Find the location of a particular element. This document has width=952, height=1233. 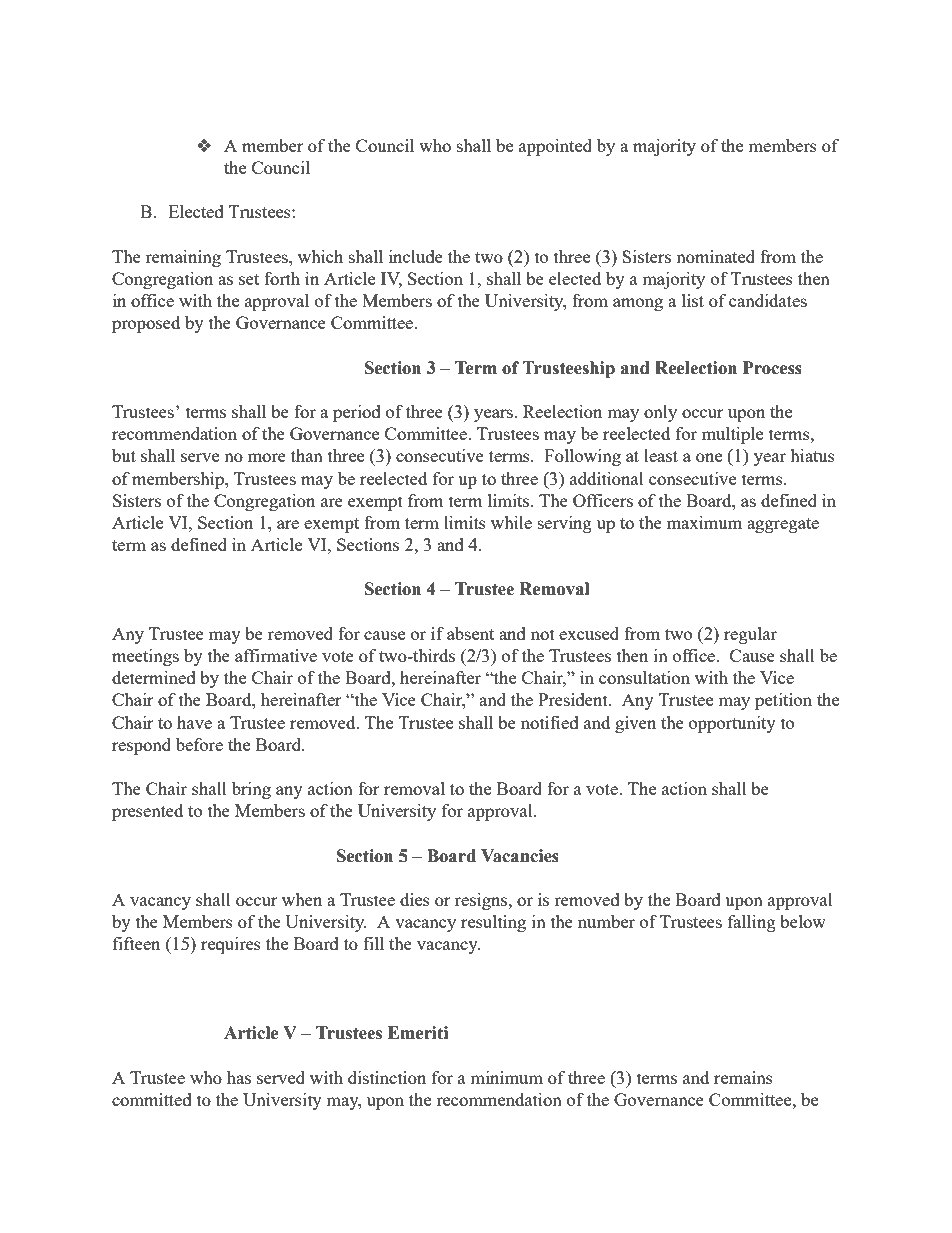

falling is located at coordinates (752, 923).
